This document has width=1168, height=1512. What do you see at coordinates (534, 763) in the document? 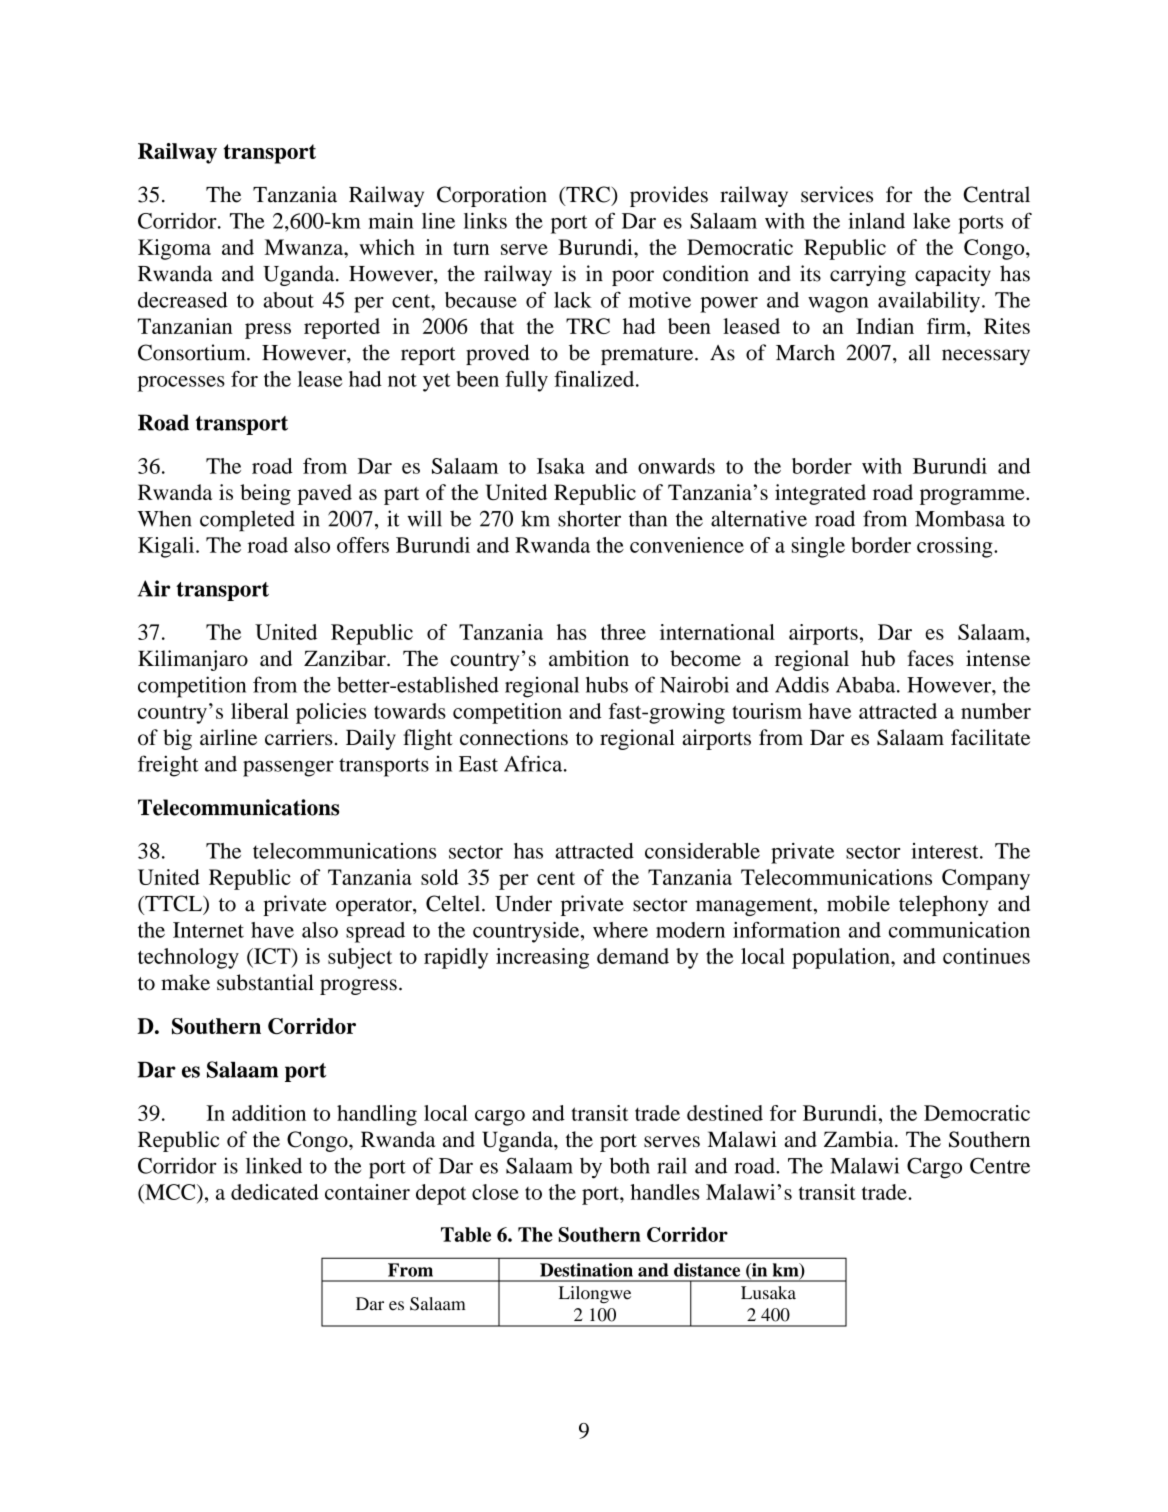
I see `Africa` at bounding box center [534, 763].
